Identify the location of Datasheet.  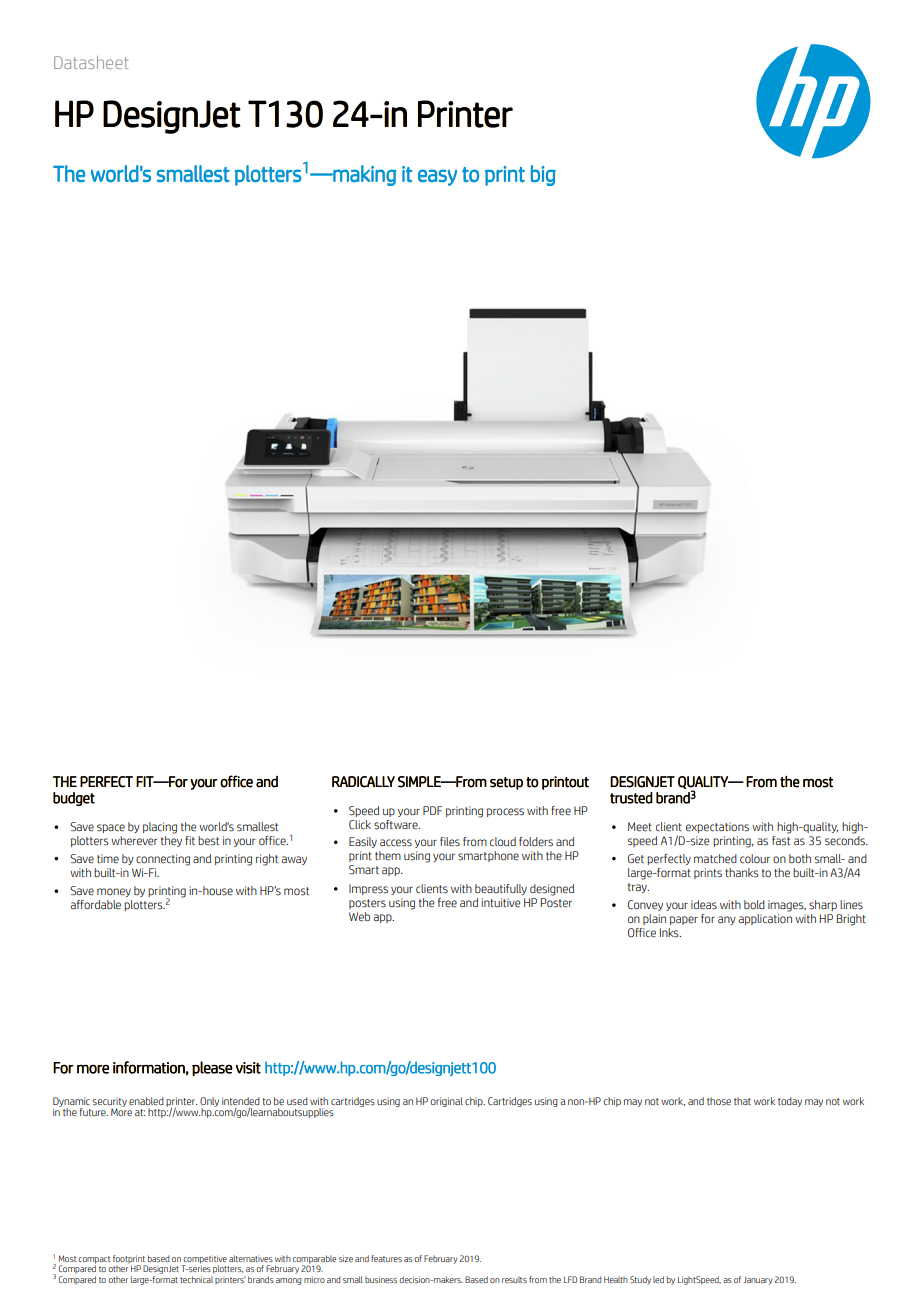
(91, 62).
